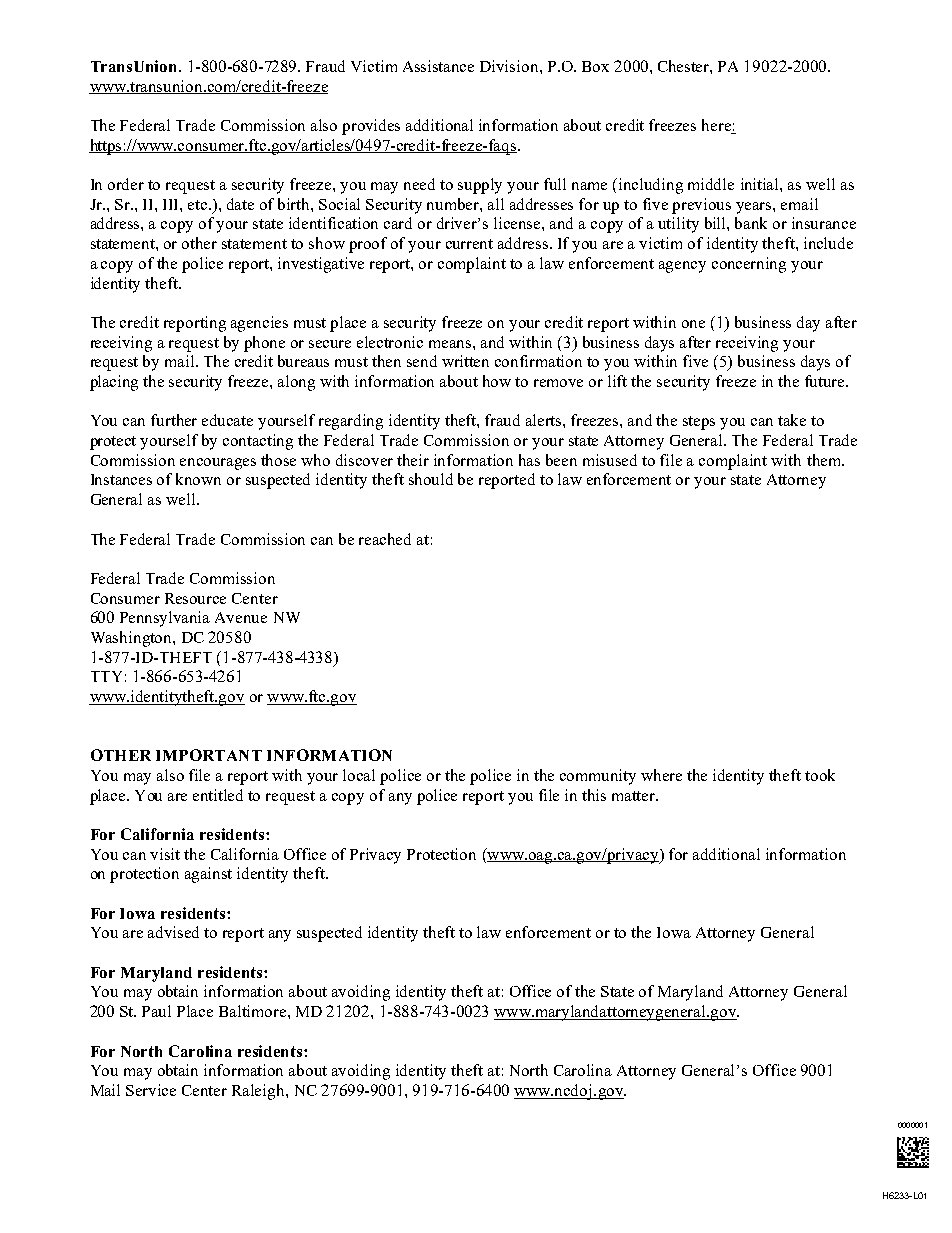 This screenshot has height=1233, width=952. Describe the element at coordinates (126, 184) in the screenshot. I see `order` at that location.
